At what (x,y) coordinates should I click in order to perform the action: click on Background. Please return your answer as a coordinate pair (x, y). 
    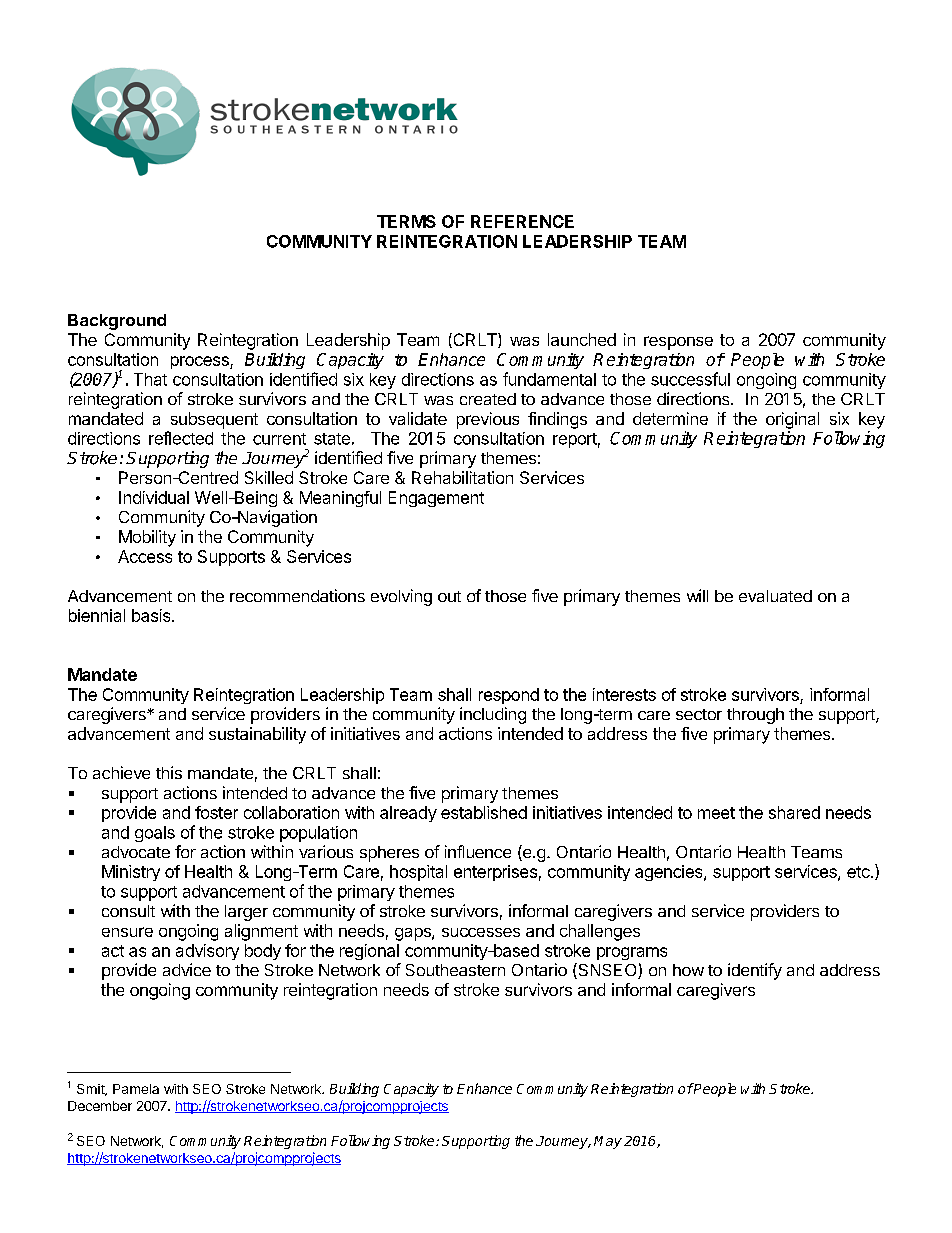
    Looking at the image, I should click on (117, 322).
